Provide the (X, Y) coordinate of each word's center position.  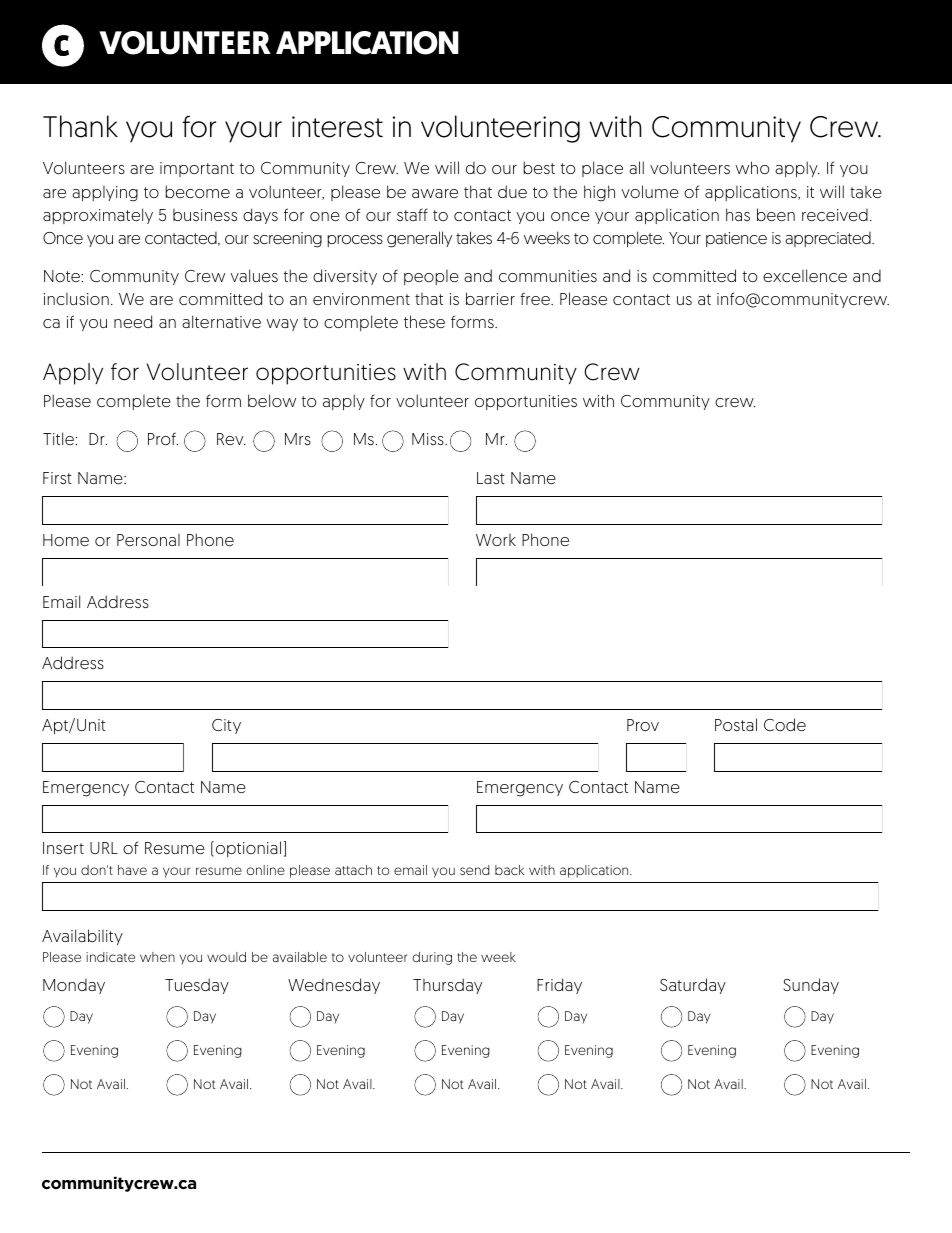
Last (491, 478)
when (157, 957)
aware (435, 193)
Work (496, 540)
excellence (805, 275)
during (432, 958)
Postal (736, 724)
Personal (148, 540)
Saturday (693, 986)
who (752, 167)
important (197, 169)
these (424, 321)
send (475, 870)
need (133, 321)
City (226, 726)
